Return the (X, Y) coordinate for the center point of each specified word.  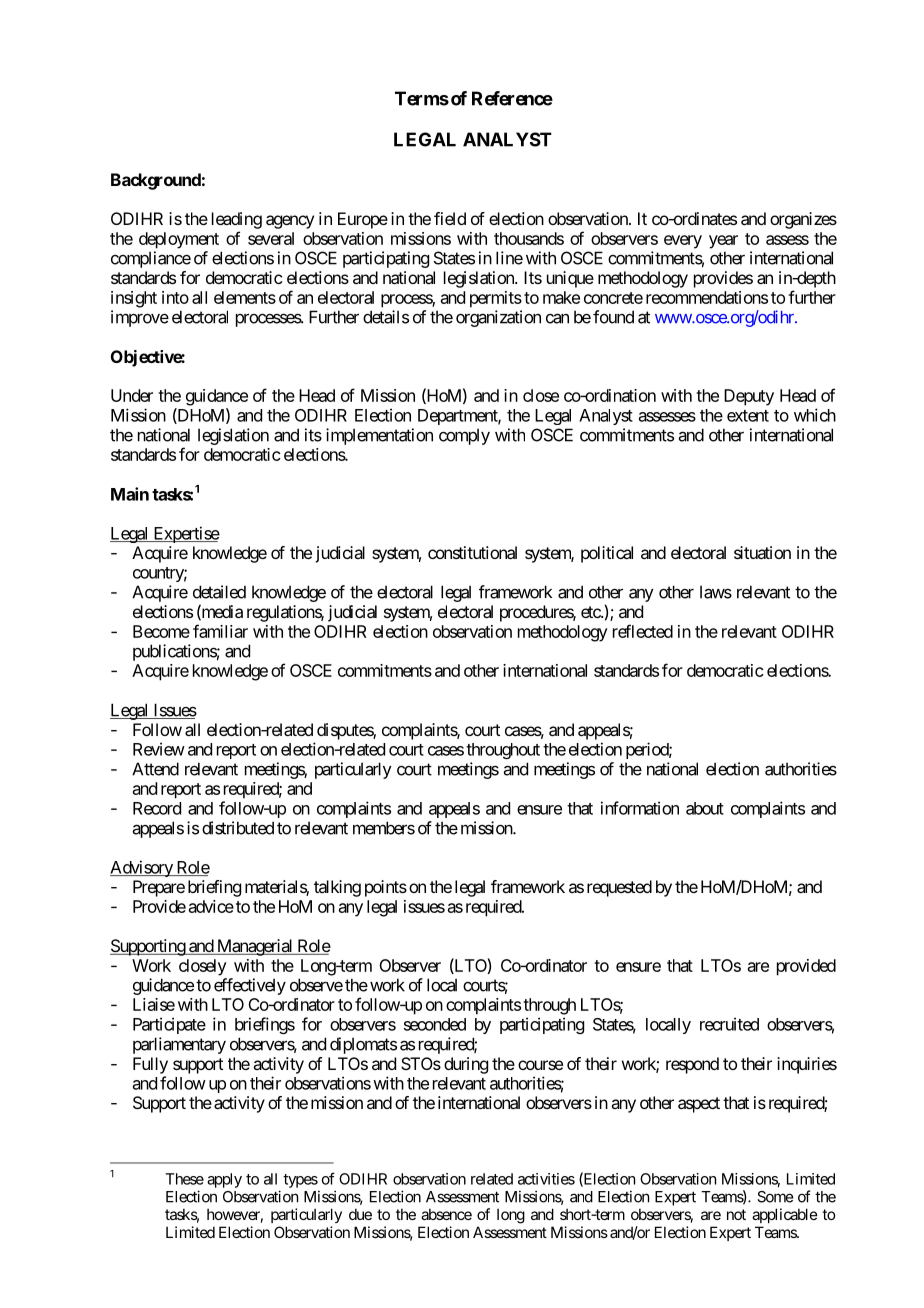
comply (464, 436)
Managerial (255, 947)
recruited (729, 1024)
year (723, 242)
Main (130, 494)
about (705, 808)
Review (159, 749)
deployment (179, 240)
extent (748, 416)
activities (546, 1179)
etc (591, 612)
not (736, 1214)
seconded (435, 1024)
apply (224, 1180)
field (450, 218)
